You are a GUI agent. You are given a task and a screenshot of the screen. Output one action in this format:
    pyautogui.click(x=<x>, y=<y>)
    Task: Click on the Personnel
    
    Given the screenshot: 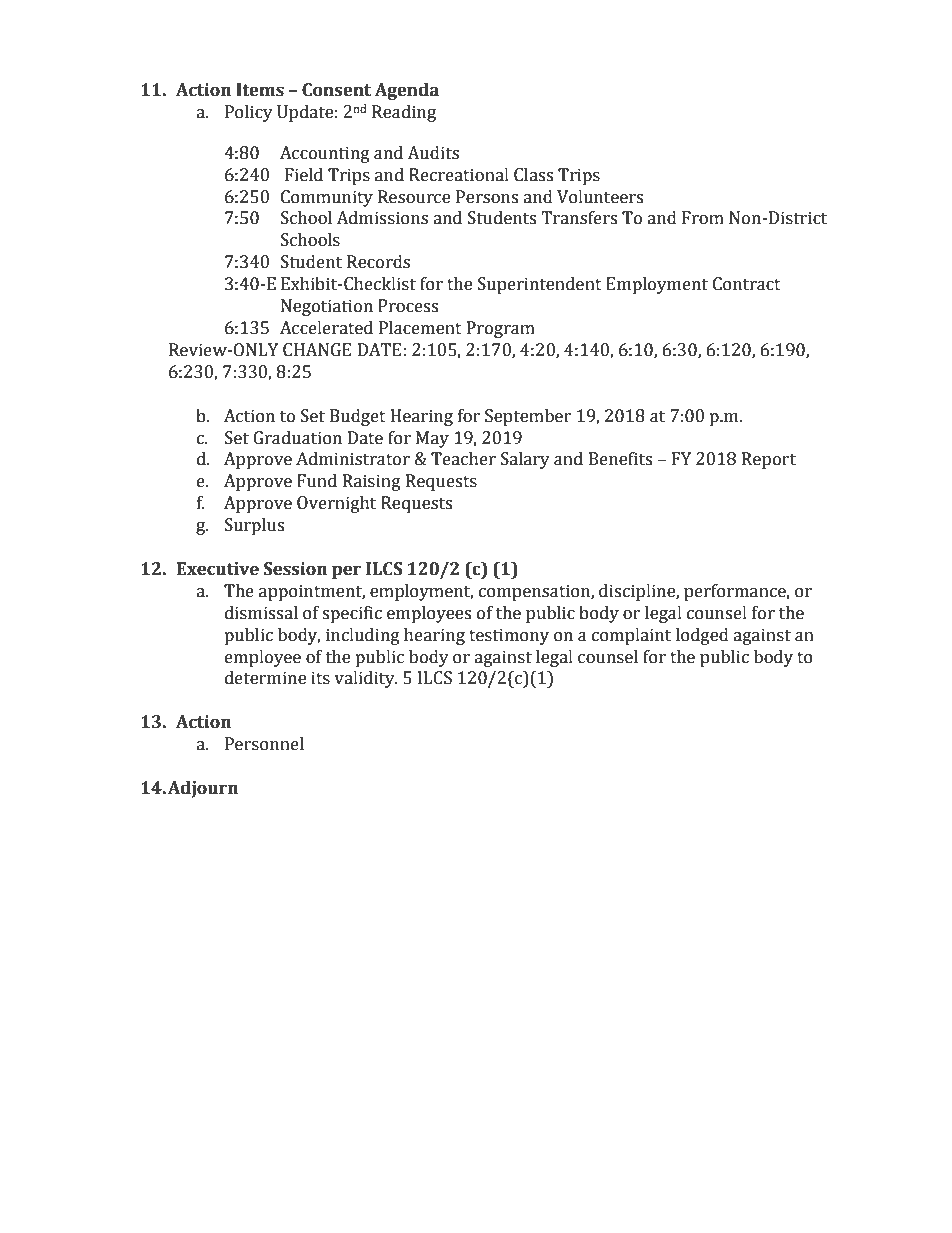 What is the action you would take?
    pyautogui.click(x=264, y=744)
